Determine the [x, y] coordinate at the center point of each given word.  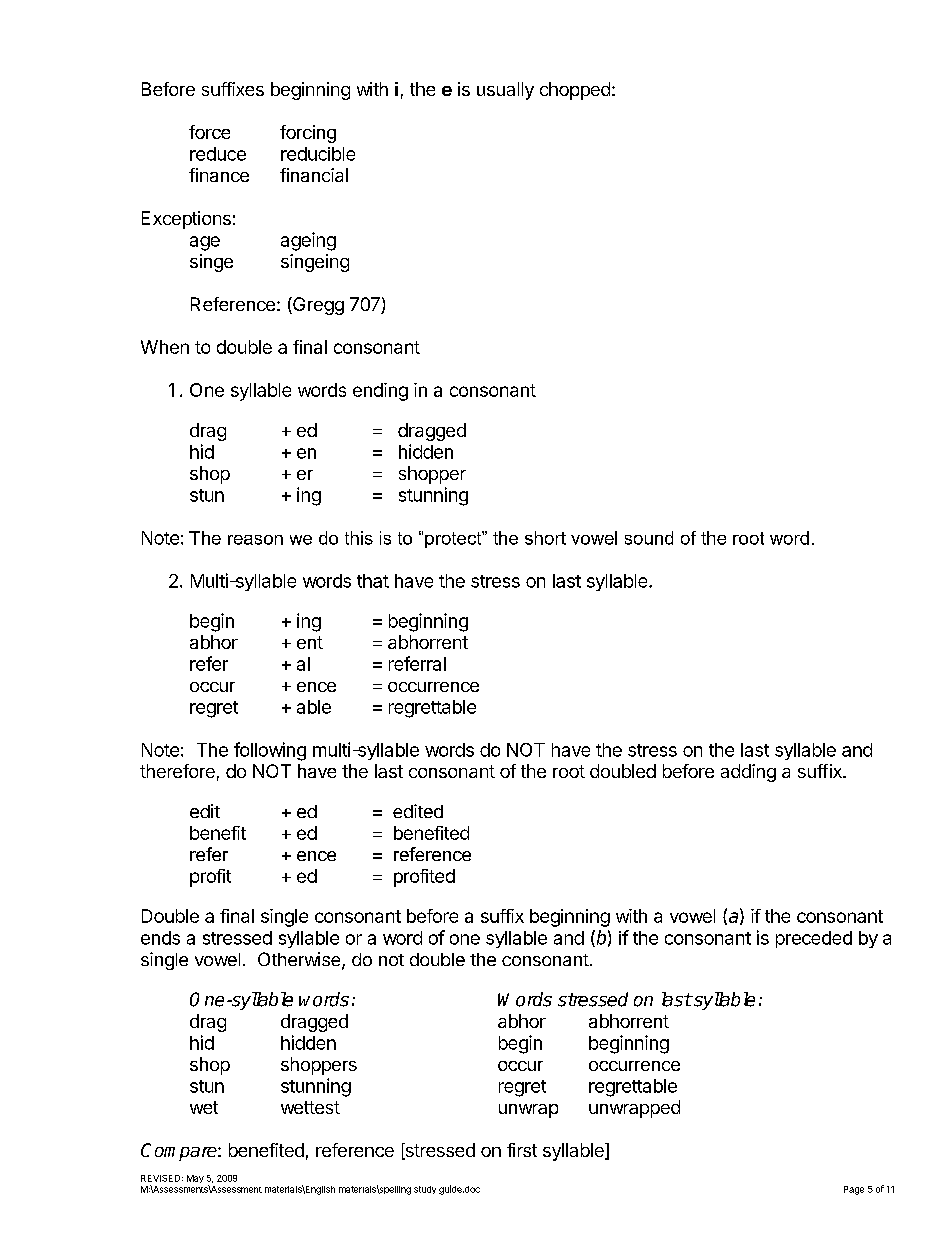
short [545, 538]
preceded [814, 939]
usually [505, 91]
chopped [575, 91]
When [165, 347]
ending [380, 392]
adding [748, 773]
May [195, 1179]
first [522, 1150]
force [209, 132]
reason [255, 540]
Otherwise [300, 960]
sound [649, 538]
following [270, 751]
